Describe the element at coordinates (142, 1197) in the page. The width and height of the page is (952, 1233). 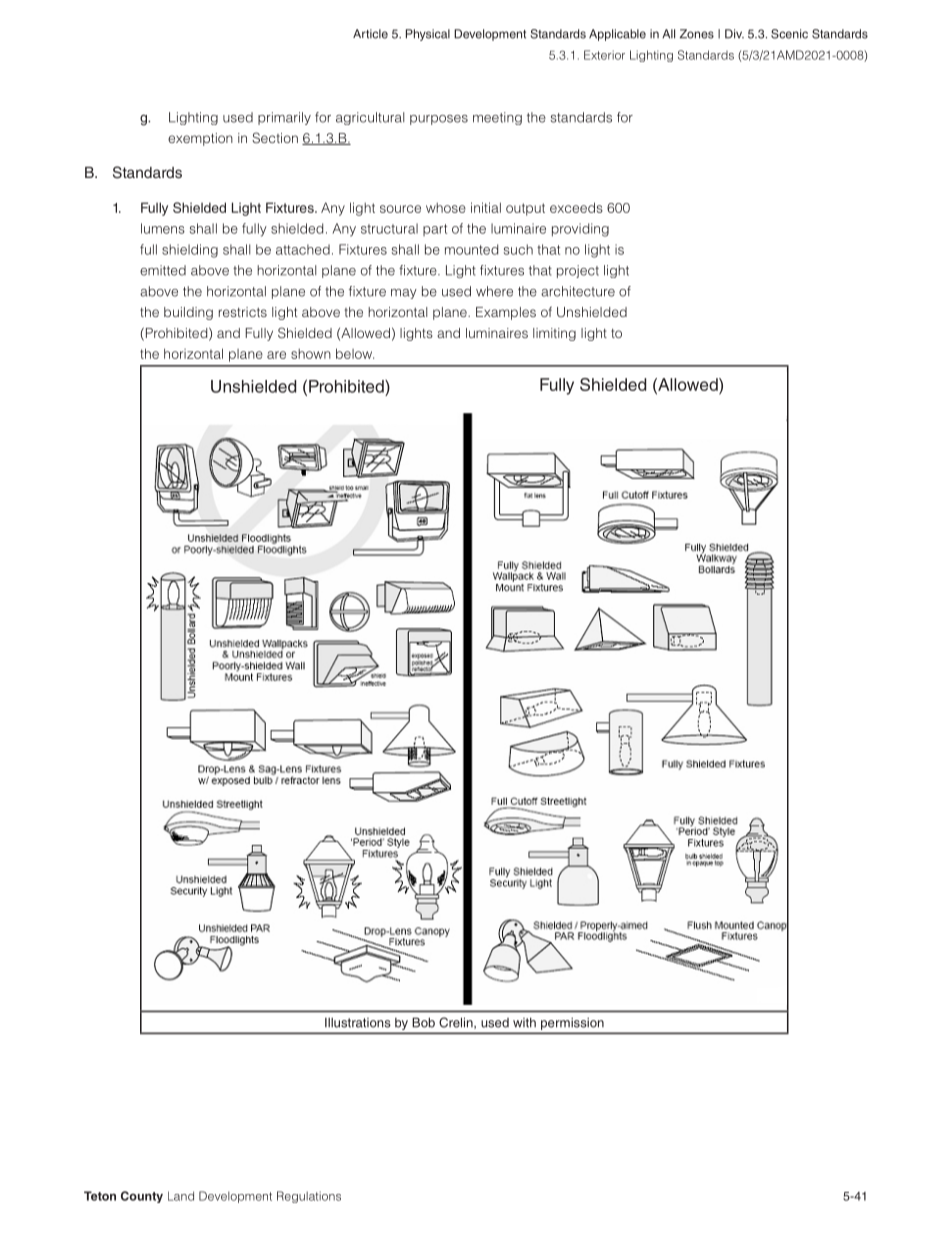
I see `County` at that location.
